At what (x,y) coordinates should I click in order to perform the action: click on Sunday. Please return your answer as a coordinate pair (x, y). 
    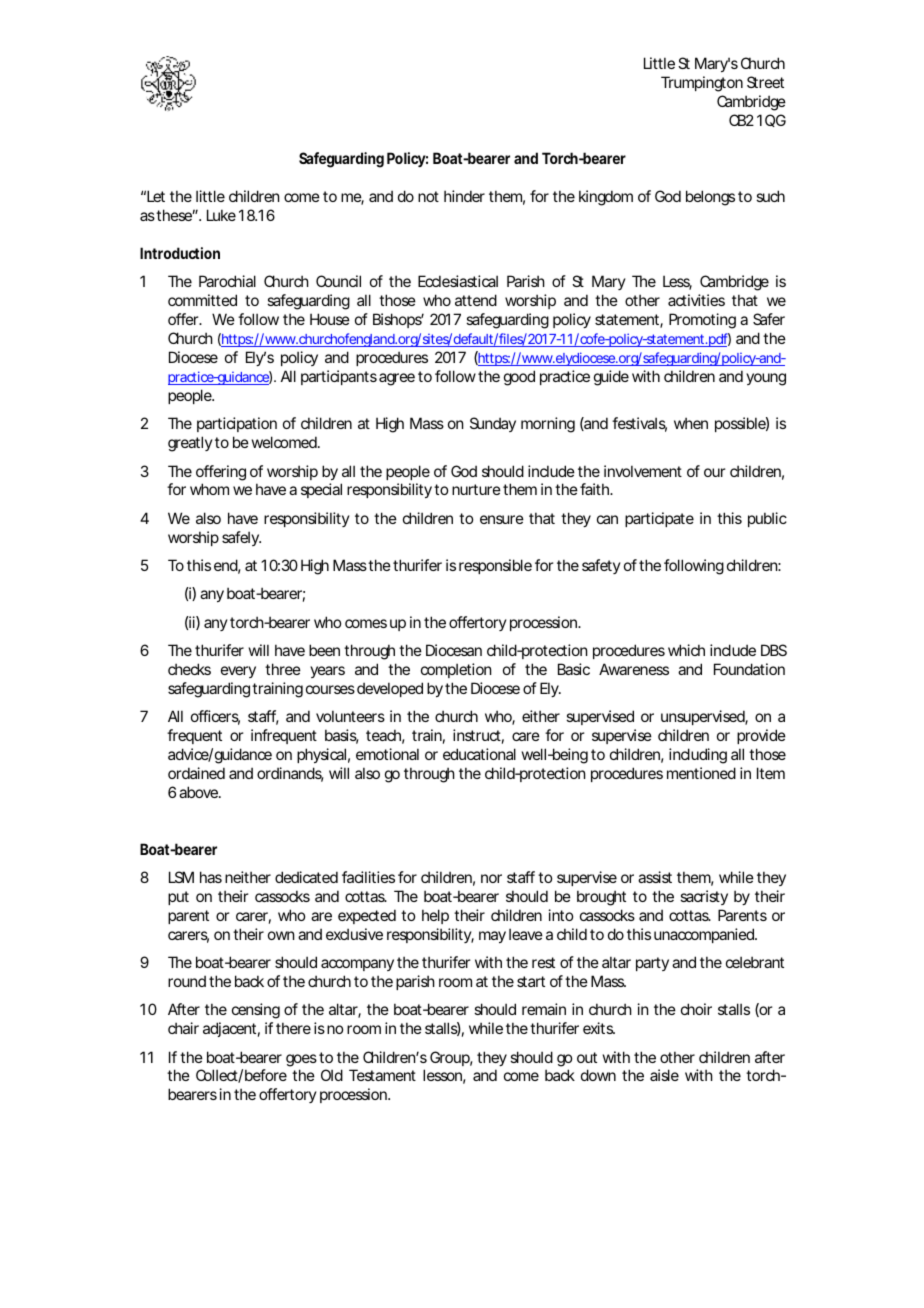
    Looking at the image, I should click on (493, 424).
